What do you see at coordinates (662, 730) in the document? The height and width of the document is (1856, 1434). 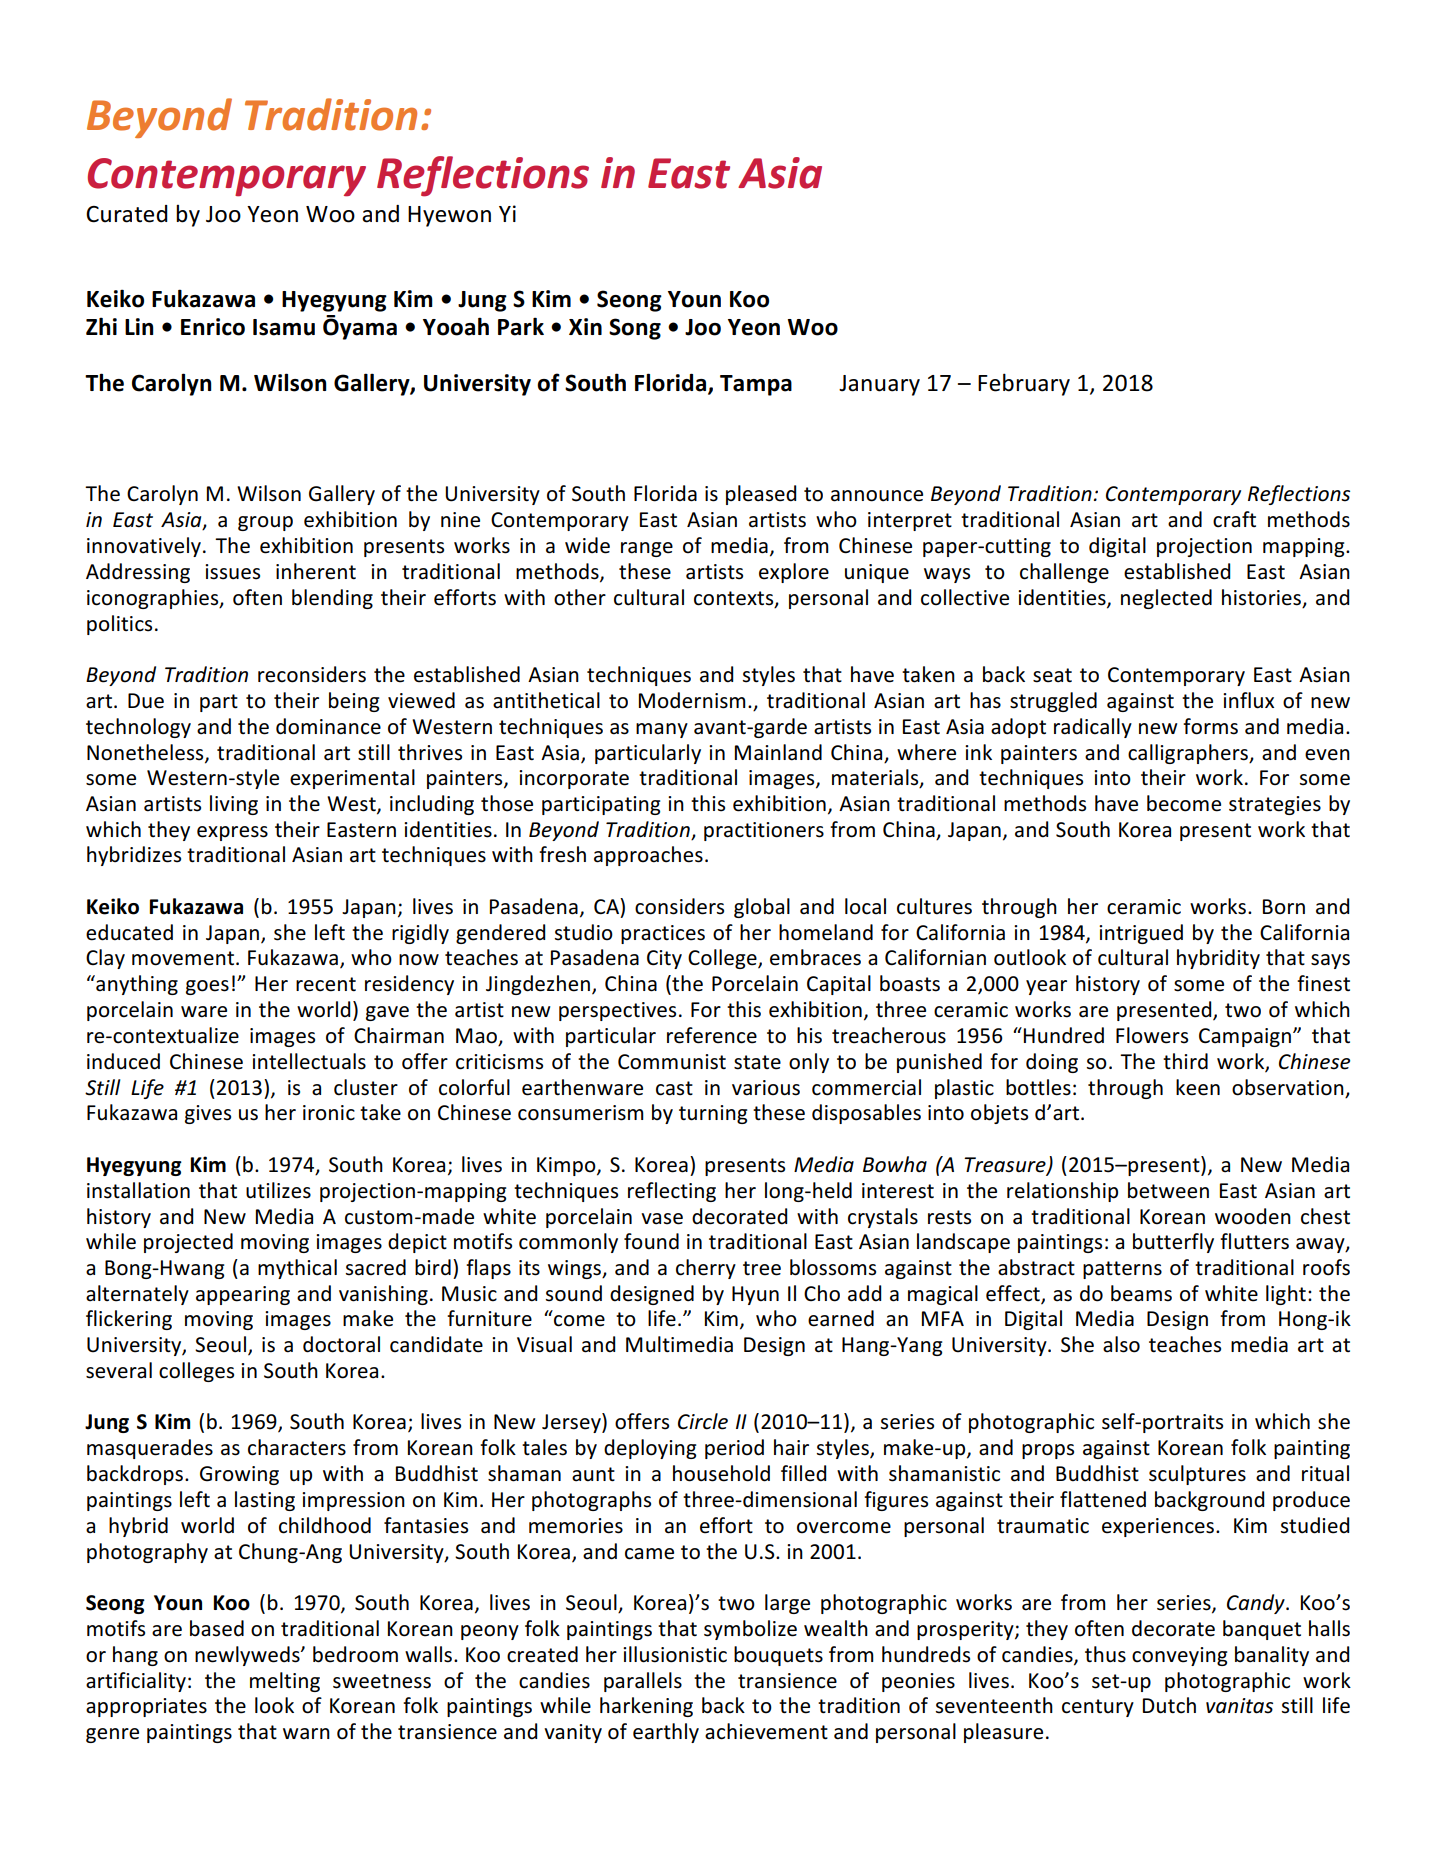 I see `many` at bounding box center [662, 730].
